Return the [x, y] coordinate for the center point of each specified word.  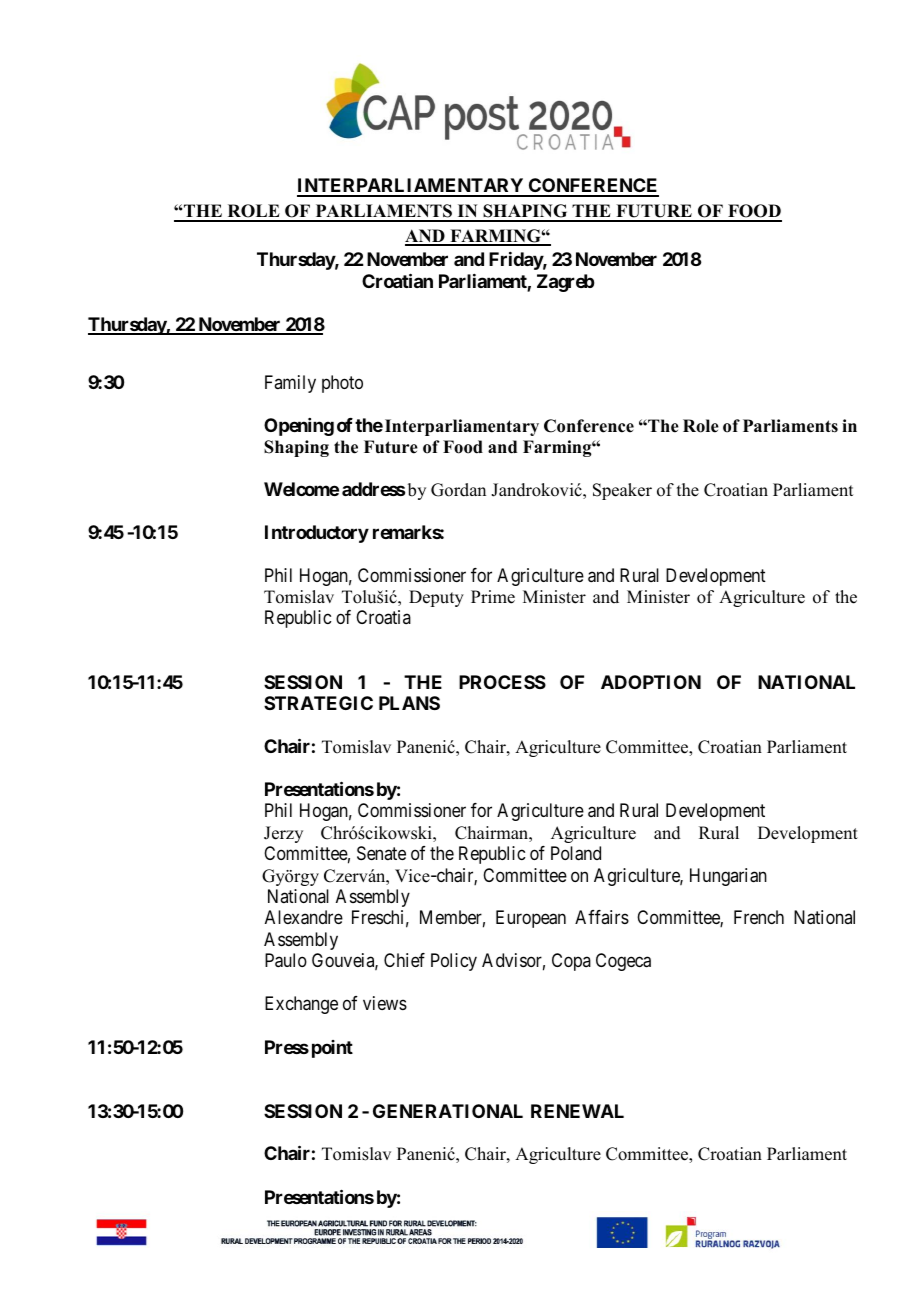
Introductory [317, 534]
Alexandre [304, 917]
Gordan [458, 490]
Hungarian [728, 877]
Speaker [622, 491]
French [759, 917]
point [332, 1049]
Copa [571, 962]
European [531, 919]
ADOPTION [651, 682]
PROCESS [502, 682]
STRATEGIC [318, 703]
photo [342, 384]
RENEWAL [577, 1111]
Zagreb [565, 283]
